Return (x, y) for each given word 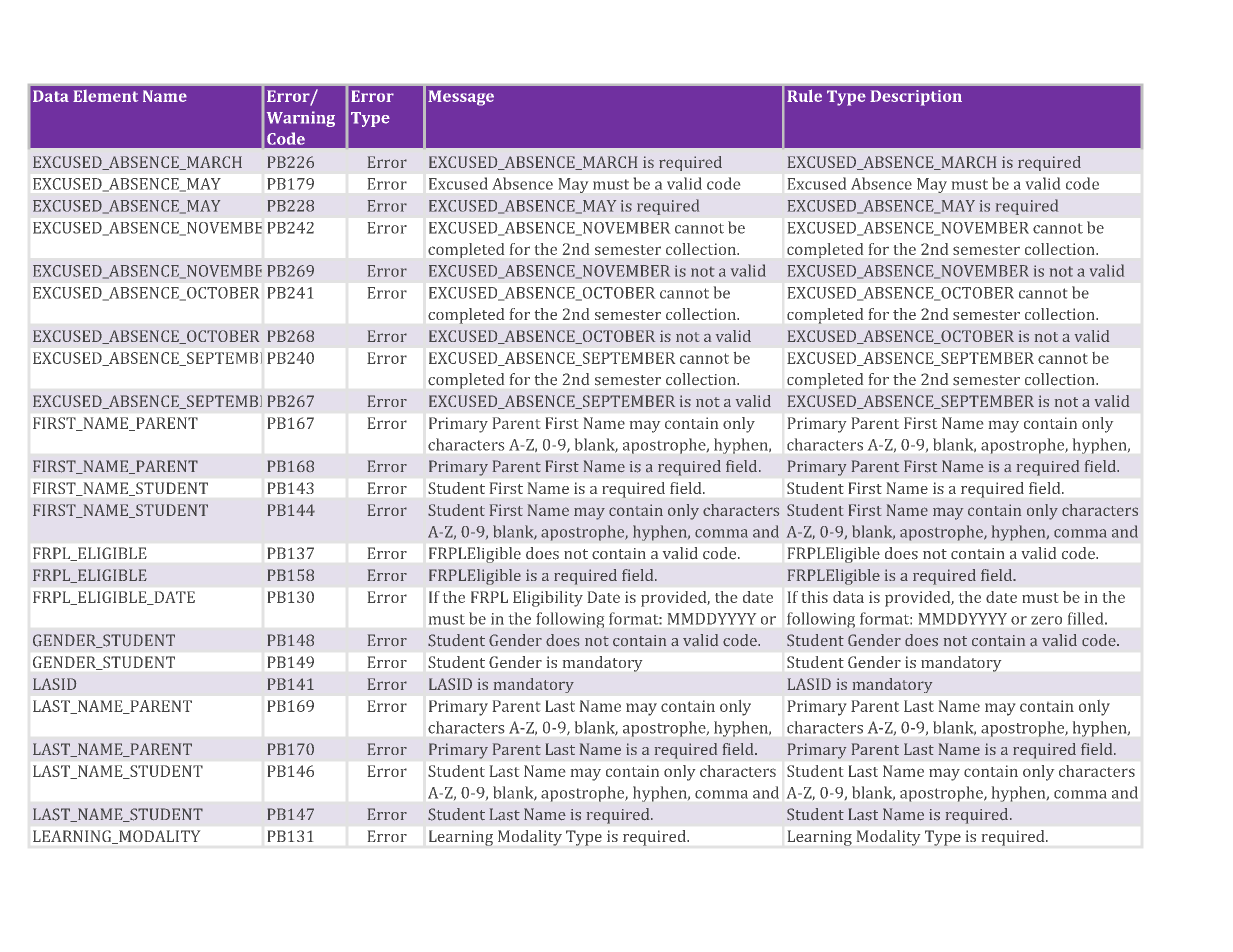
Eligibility (548, 599)
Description (916, 98)
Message (461, 98)
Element (105, 96)
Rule (804, 95)
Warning (301, 119)
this (815, 597)
